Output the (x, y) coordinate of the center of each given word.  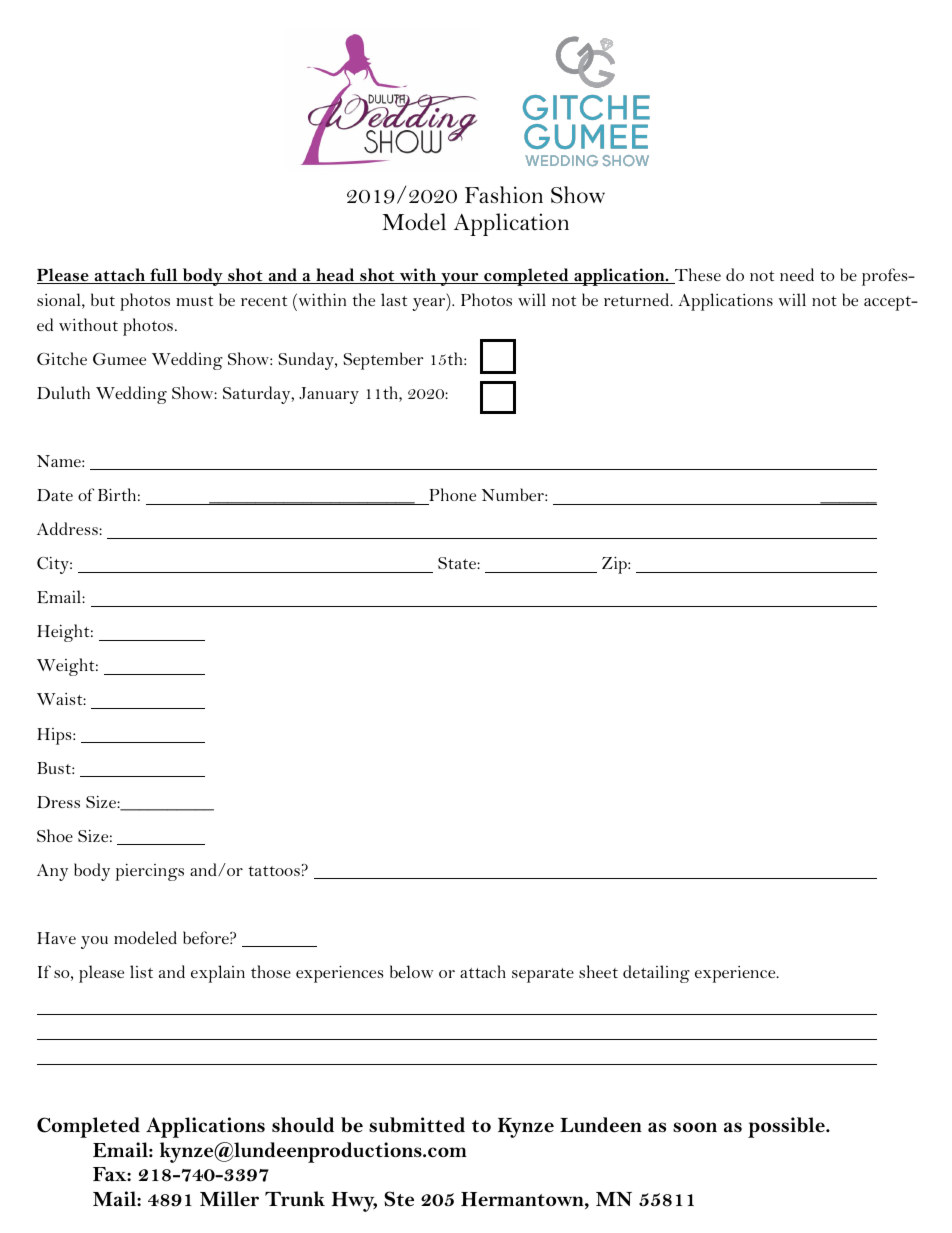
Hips (55, 736)
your (460, 279)
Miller (229, 1199)
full (164, 276)
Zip (615, 565)
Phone (452, 494)
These (697, 276)
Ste (399, 1199)
